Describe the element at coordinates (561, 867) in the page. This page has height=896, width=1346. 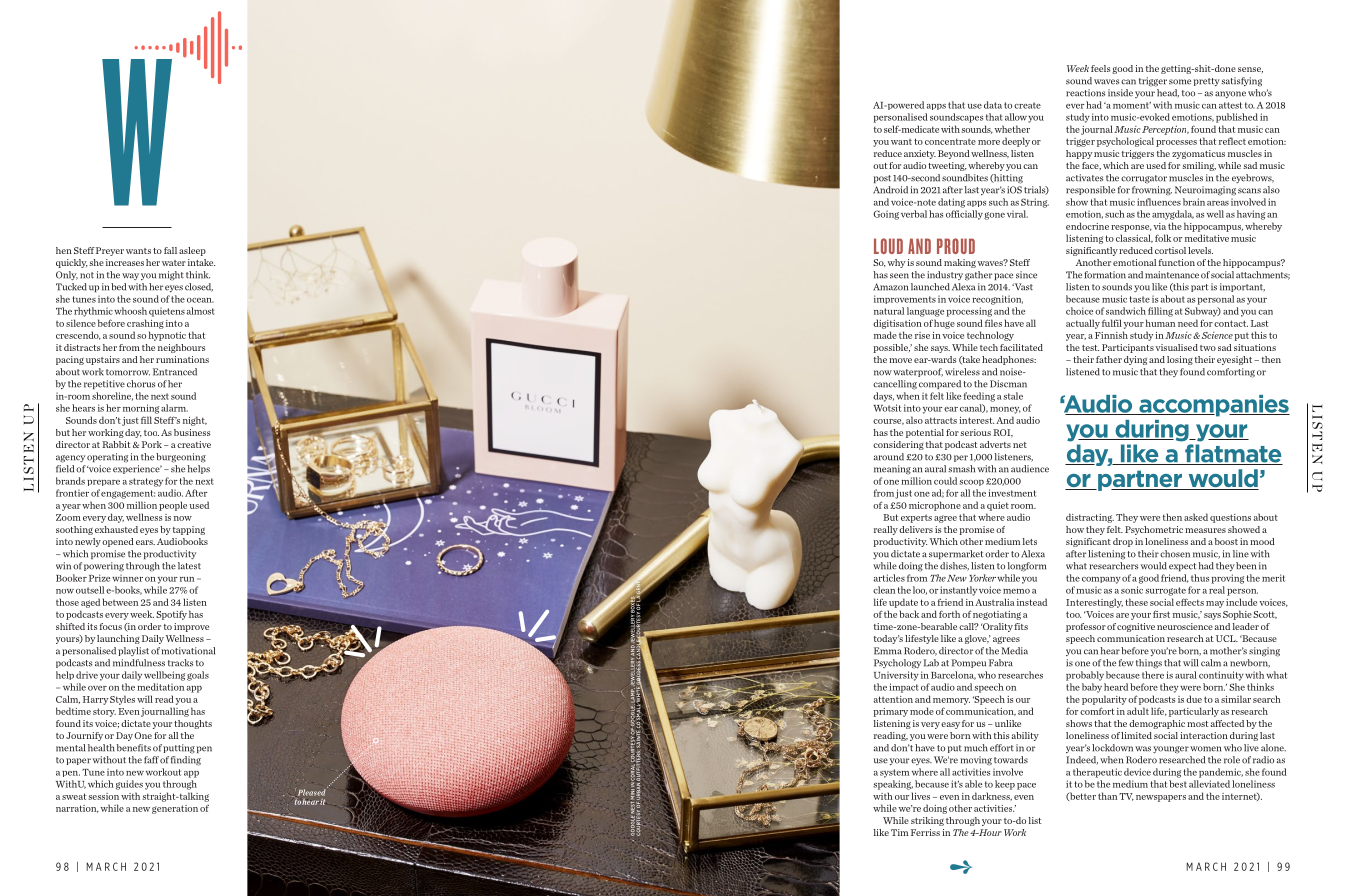
I see `NAME` at that location.
